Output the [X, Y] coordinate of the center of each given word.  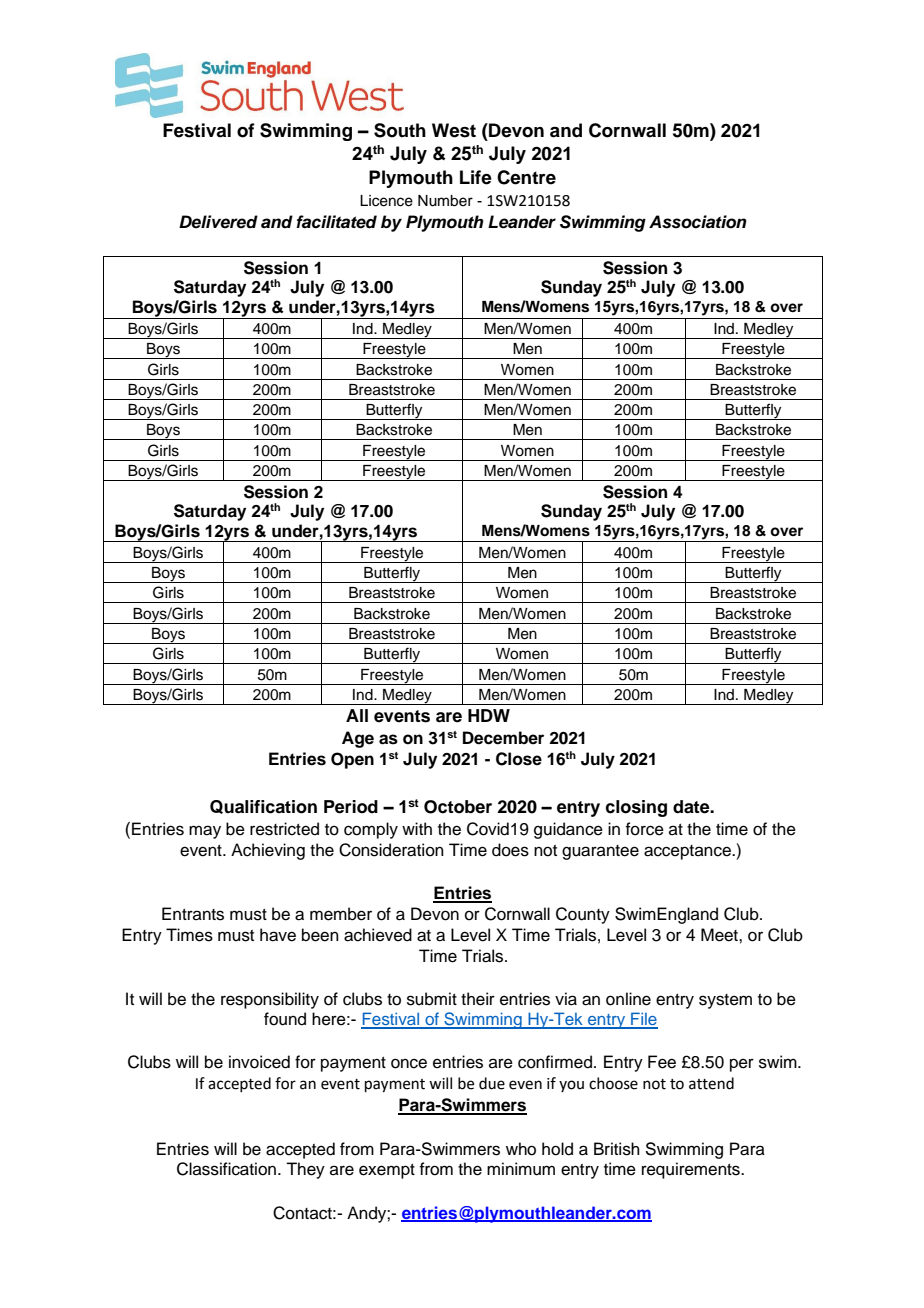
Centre [526, 177]
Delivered [218, 222]
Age [358, 739]
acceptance [688, 852]
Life [476, 177]
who [521, 1149]
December [503, 738]
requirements [692, 1170]
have [278, 935]
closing [636, 808]
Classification [226, 1169]
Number [445, 201]
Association [698, 222]
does [510, 850]
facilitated [336, 222]
